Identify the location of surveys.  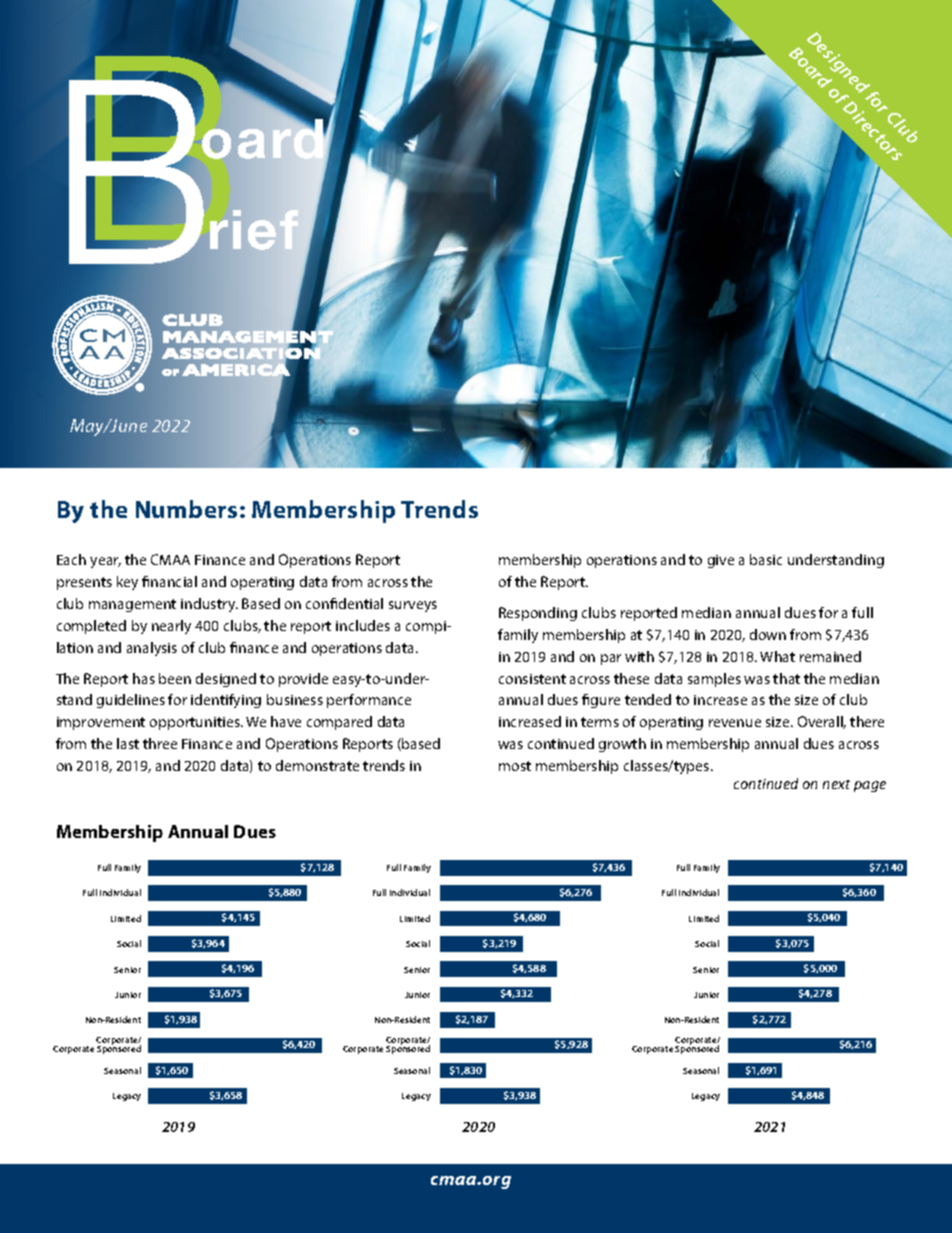
(413, 606).
